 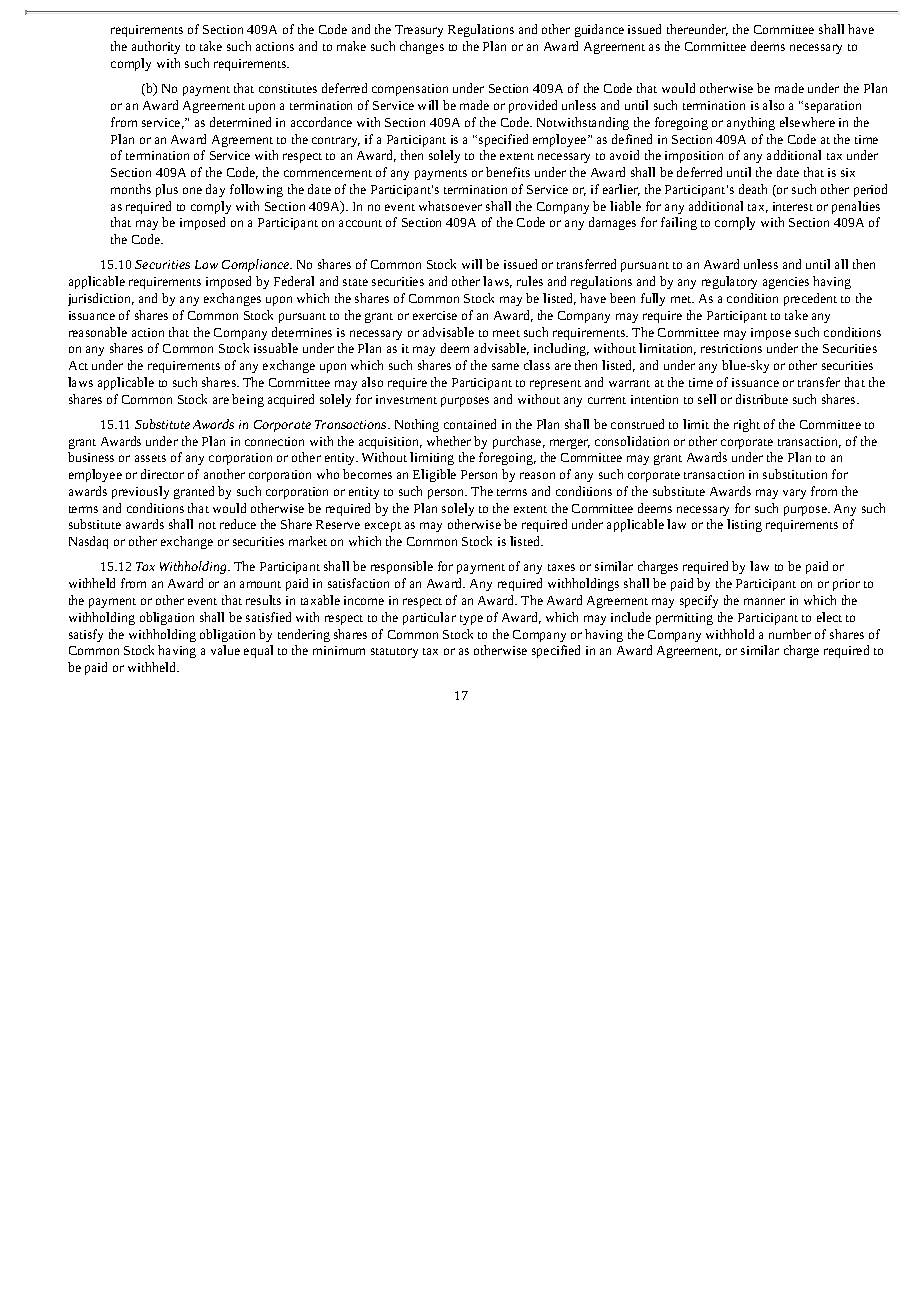 What do you see at coordinates (790, 634) in the document?
I see `number` at bounding box center [790, 634].
